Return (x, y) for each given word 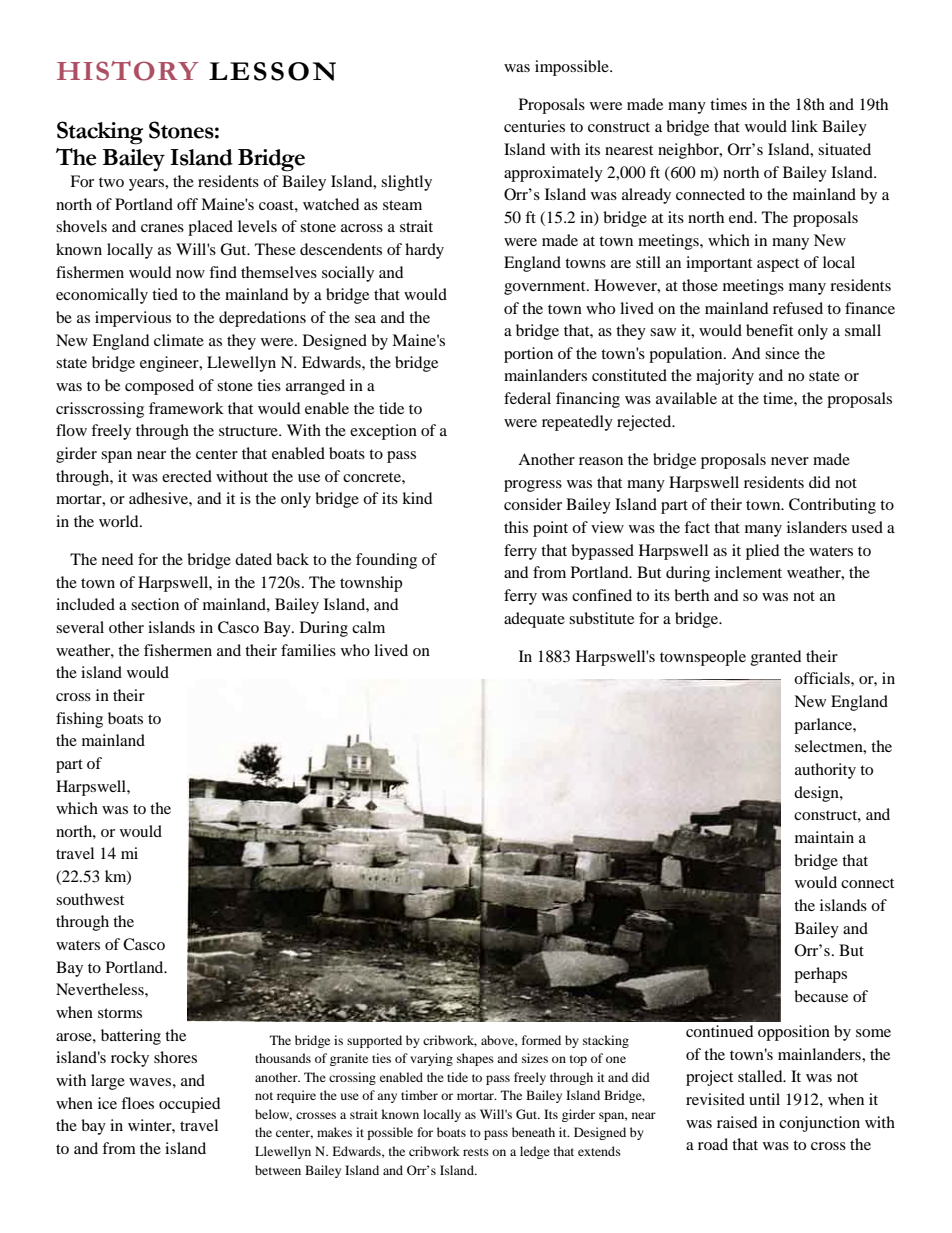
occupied (189, 1105)
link (804, 126)
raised (737, 1122)
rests (476, 1152)
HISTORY (127, 71)
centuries (534, 126)
